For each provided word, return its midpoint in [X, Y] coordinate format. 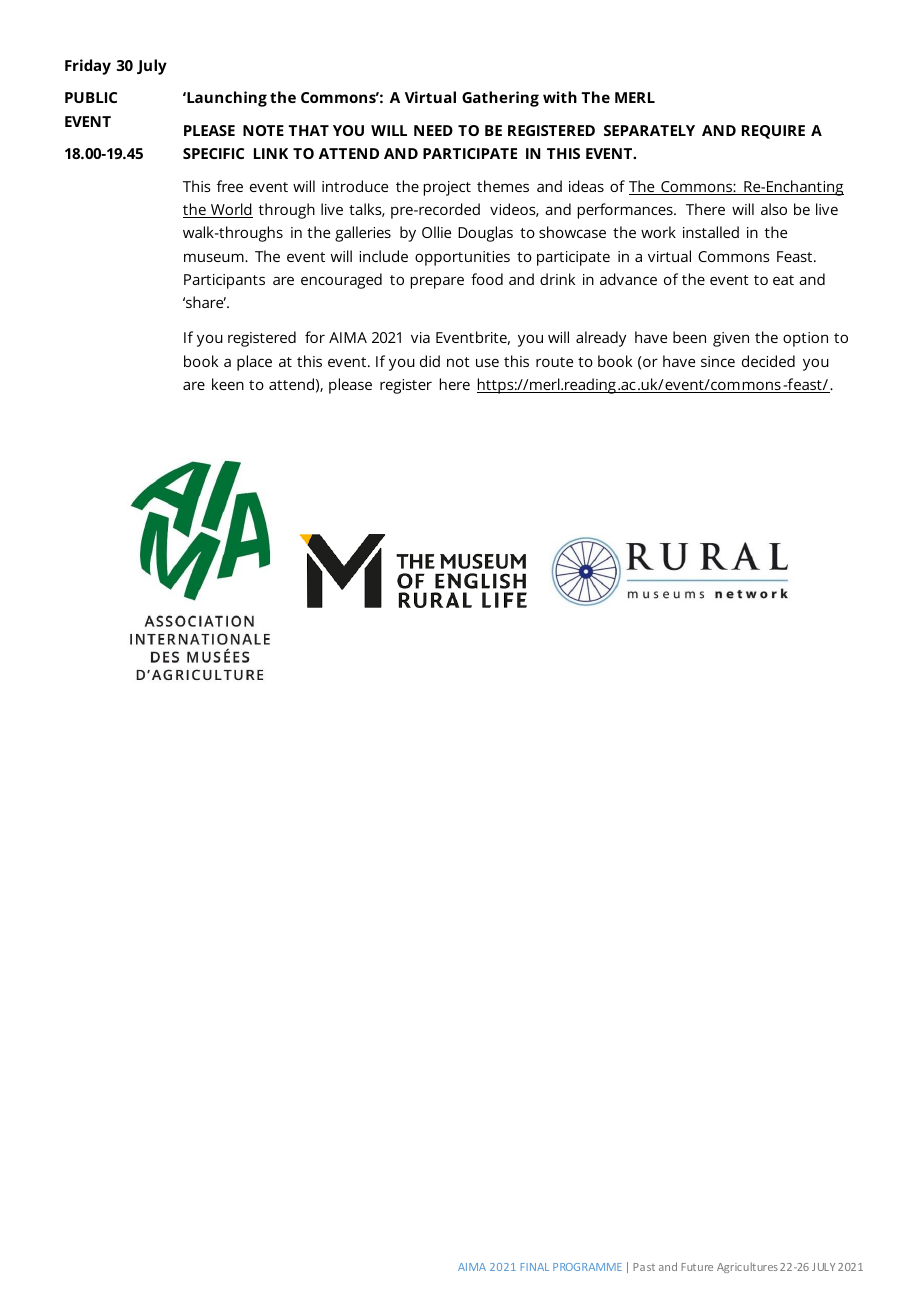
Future [697, 1267]
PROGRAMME [587, 1267]
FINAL [535, 1267]
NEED [433, 130]
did [430, 361]
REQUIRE [773, 132]
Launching [226, 99]
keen [228, 384]
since [718, 361]
